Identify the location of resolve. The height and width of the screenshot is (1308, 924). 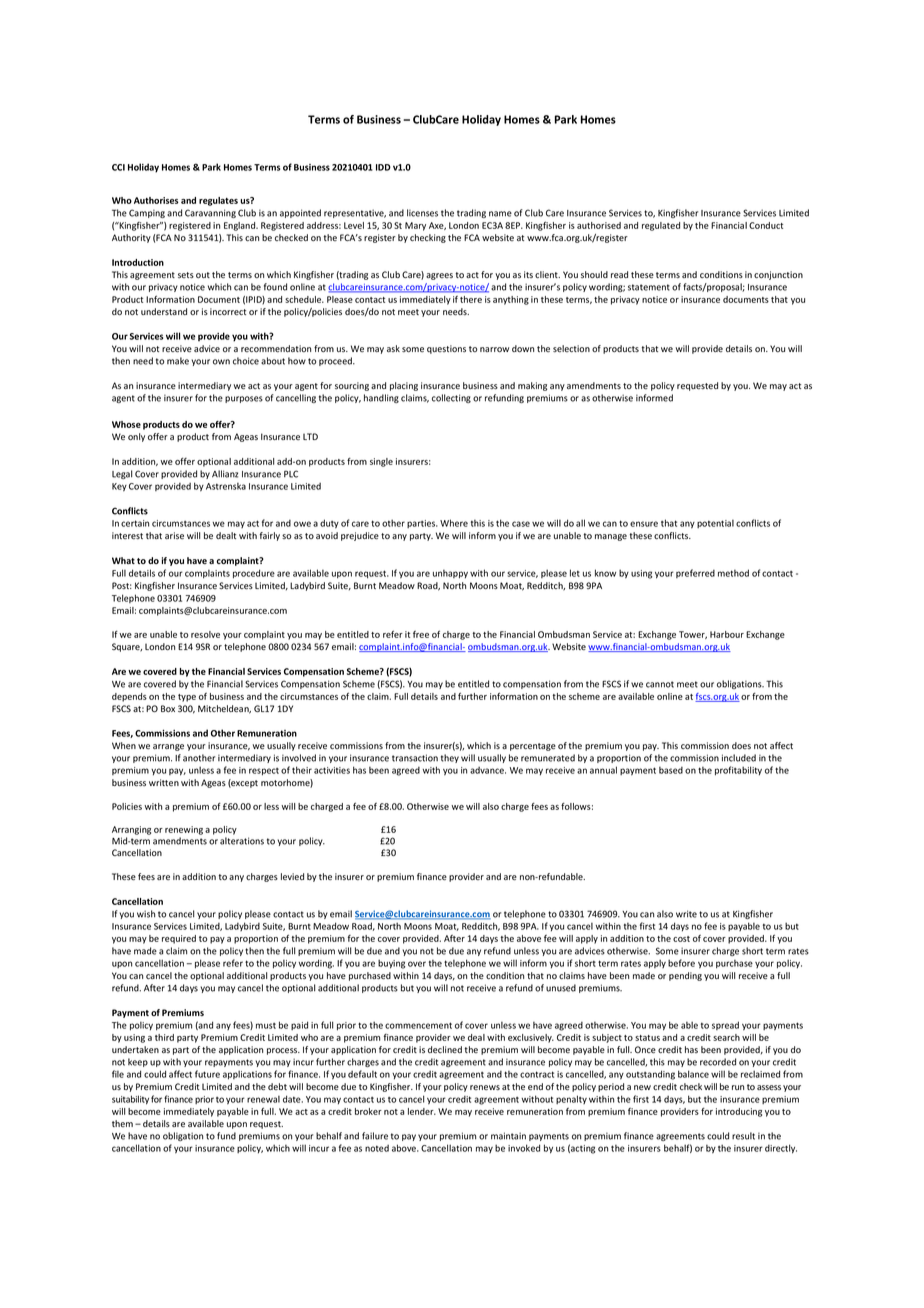
(205, 634).
